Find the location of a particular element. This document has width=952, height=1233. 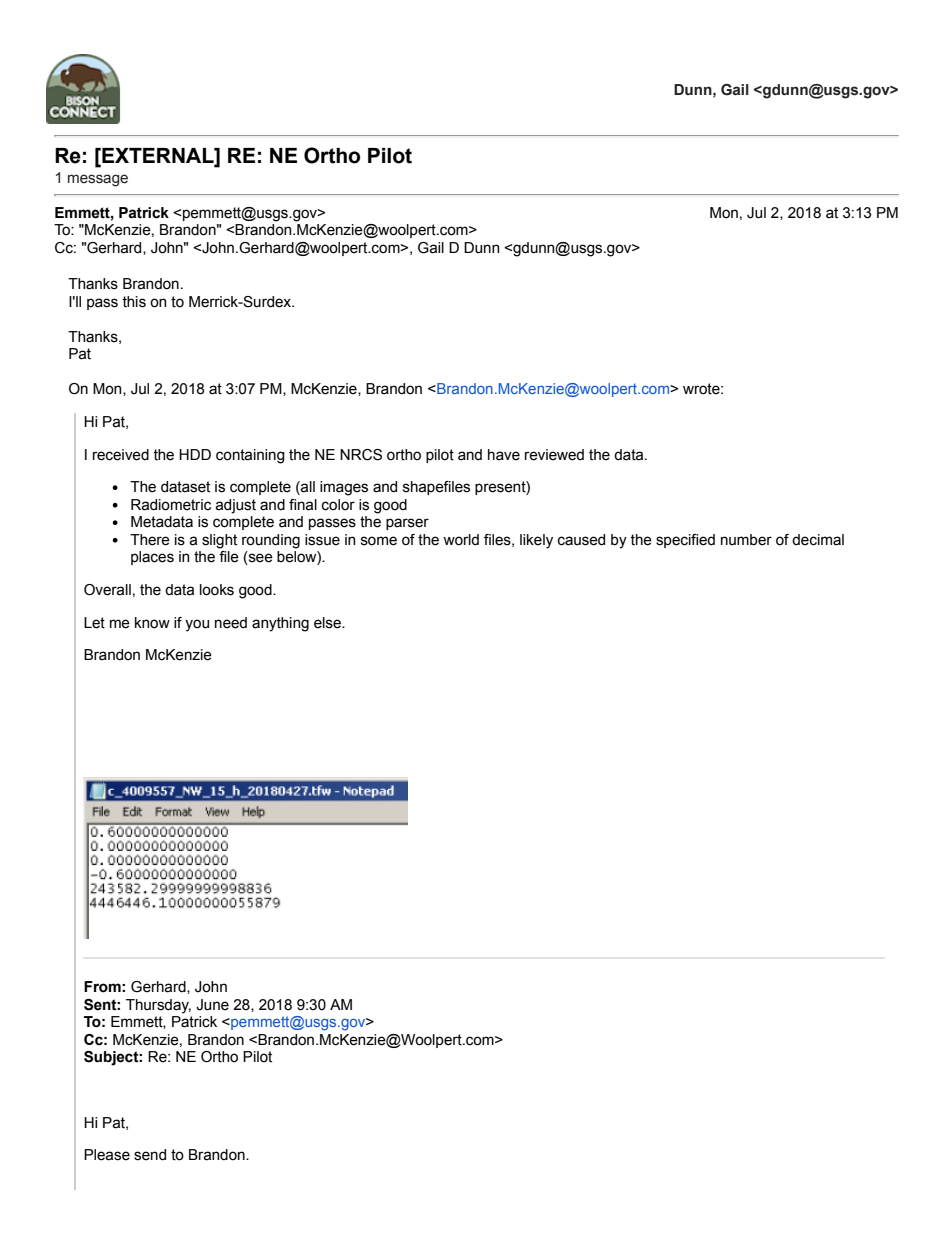

number is located at coordinates (746, 540).
